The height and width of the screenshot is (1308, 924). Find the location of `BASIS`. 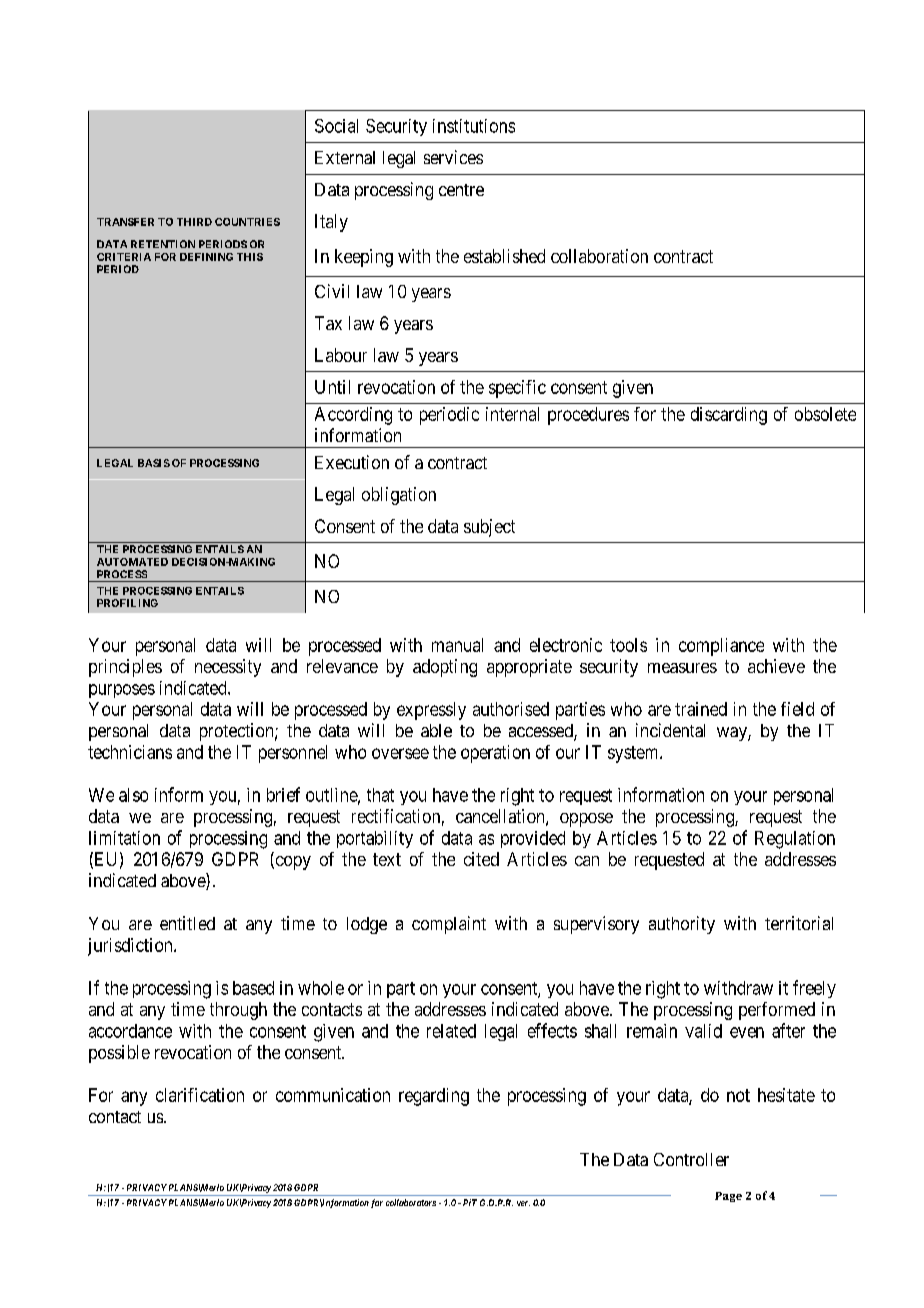

BASIS is located at coordinates (154, 463).
